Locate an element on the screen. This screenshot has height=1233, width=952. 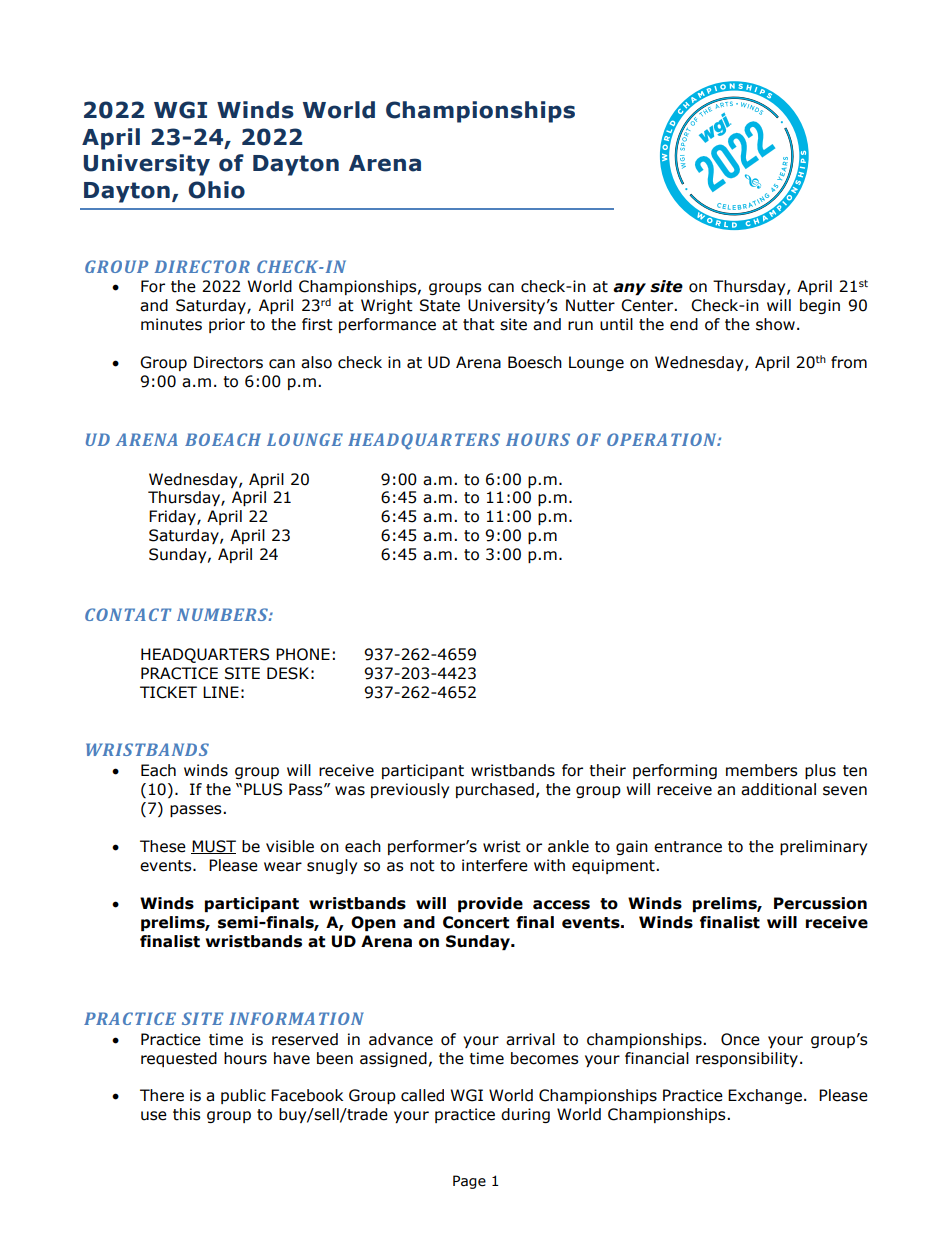
Exchange is located at coordinates (765, 1096).
